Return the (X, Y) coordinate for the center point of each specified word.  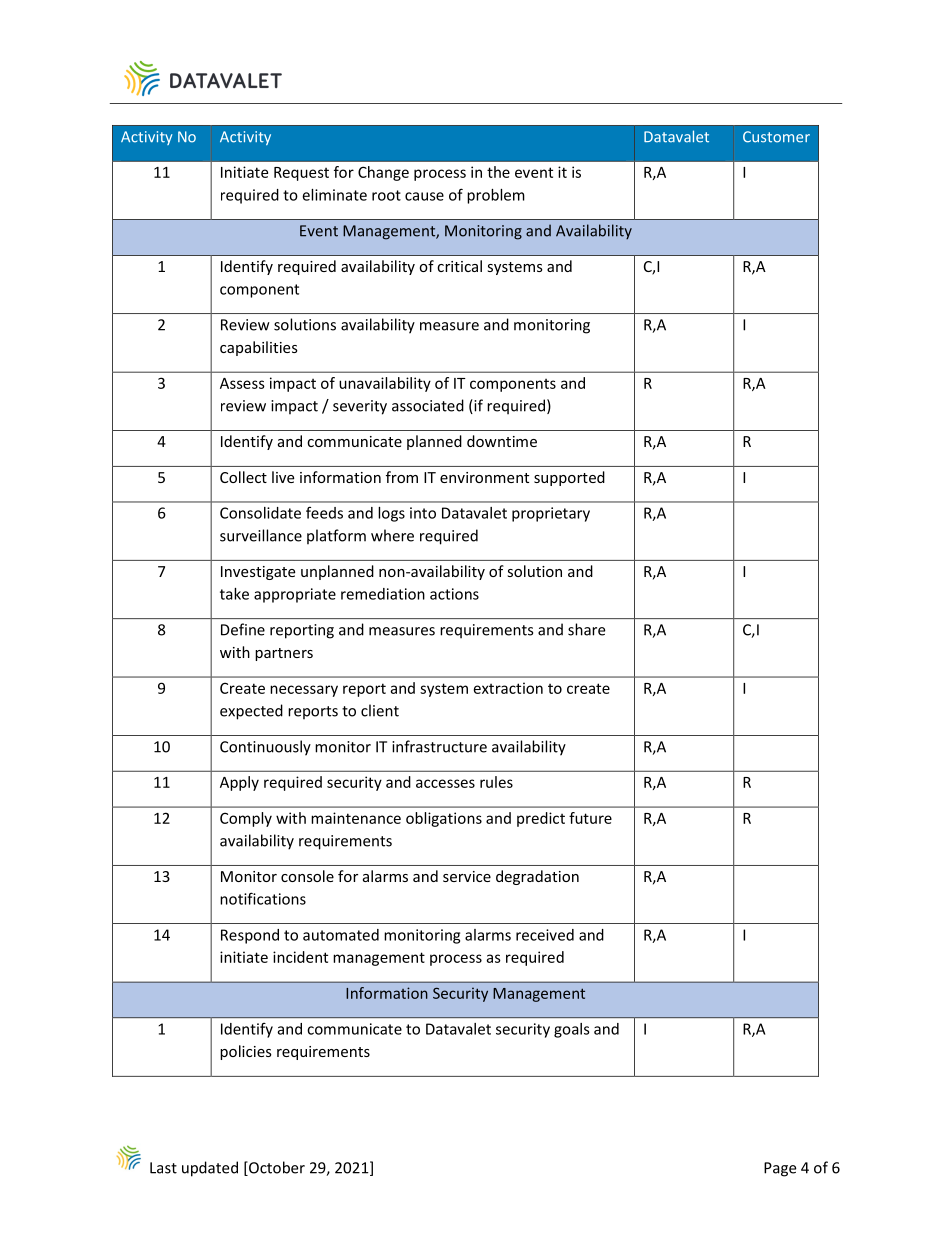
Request (301, 174)
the (498, 172)
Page (780, 1169)
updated (210, 1169)
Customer (776, 137)
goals (572, 1030)
